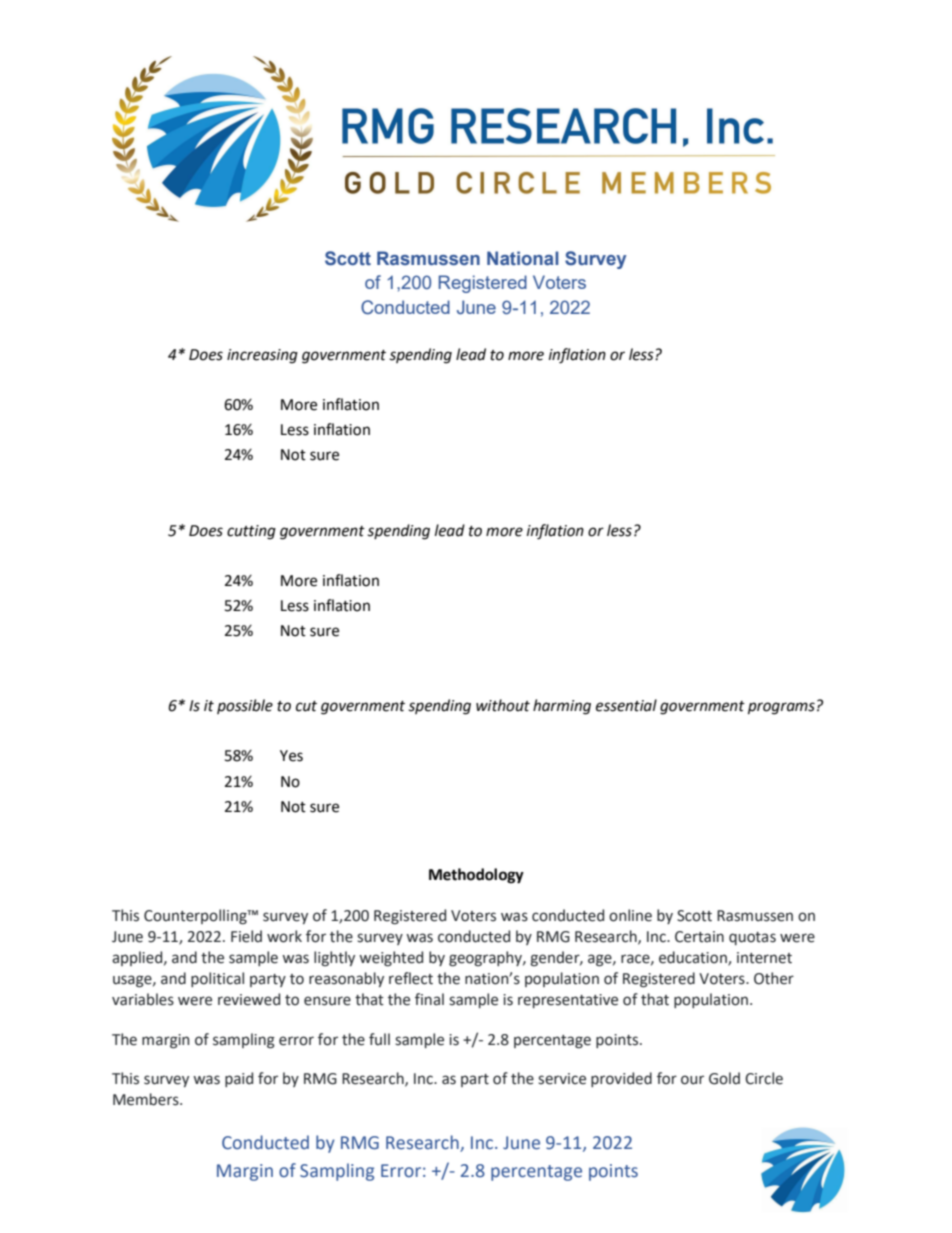 This screenshot has width=952, height=1233. Describe the element at coordinates (692, 1080) in the screenshot. I see `our` at that location.
